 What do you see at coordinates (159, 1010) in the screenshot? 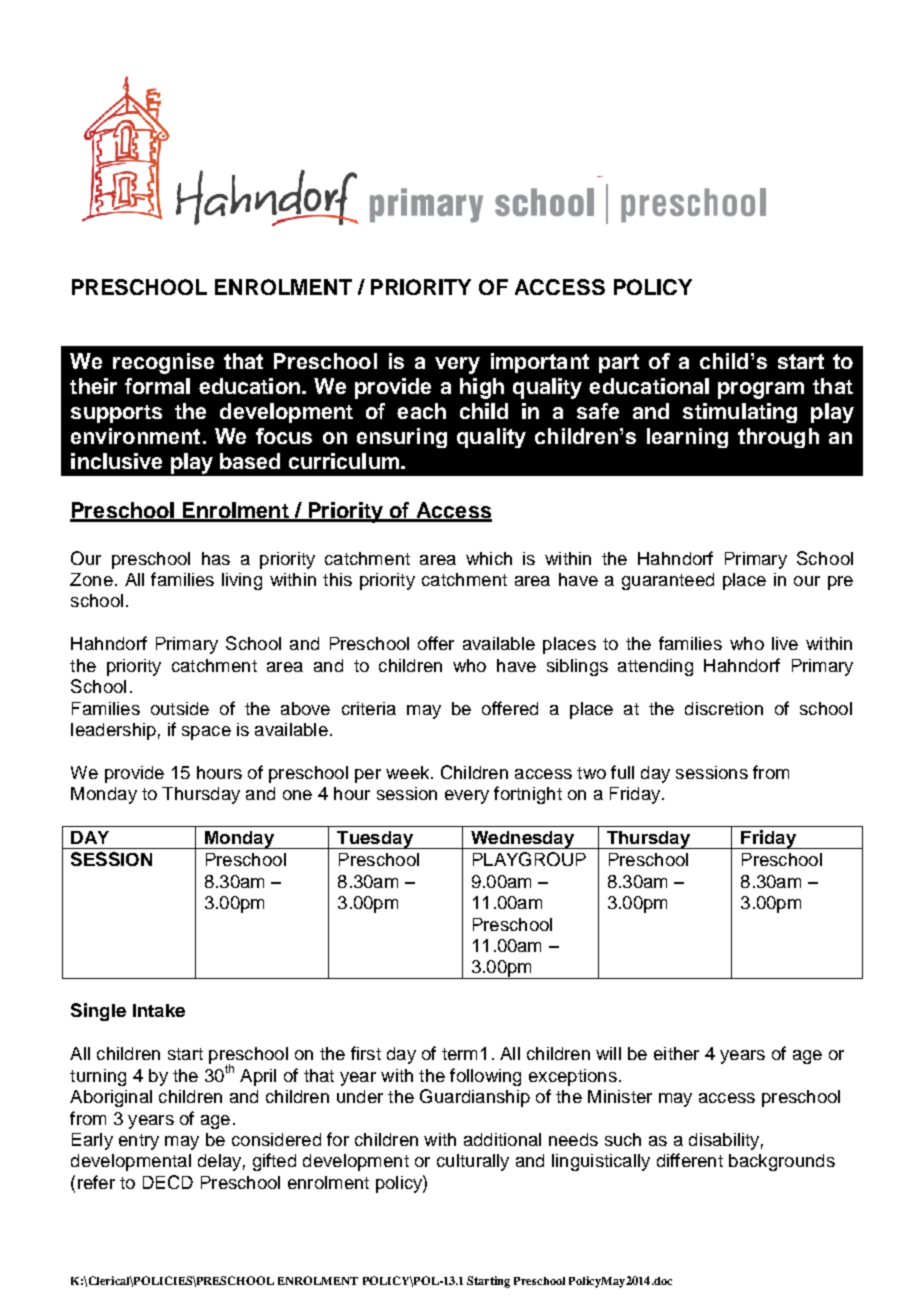
I see `Intake` at bounding box center [159, 1010].
